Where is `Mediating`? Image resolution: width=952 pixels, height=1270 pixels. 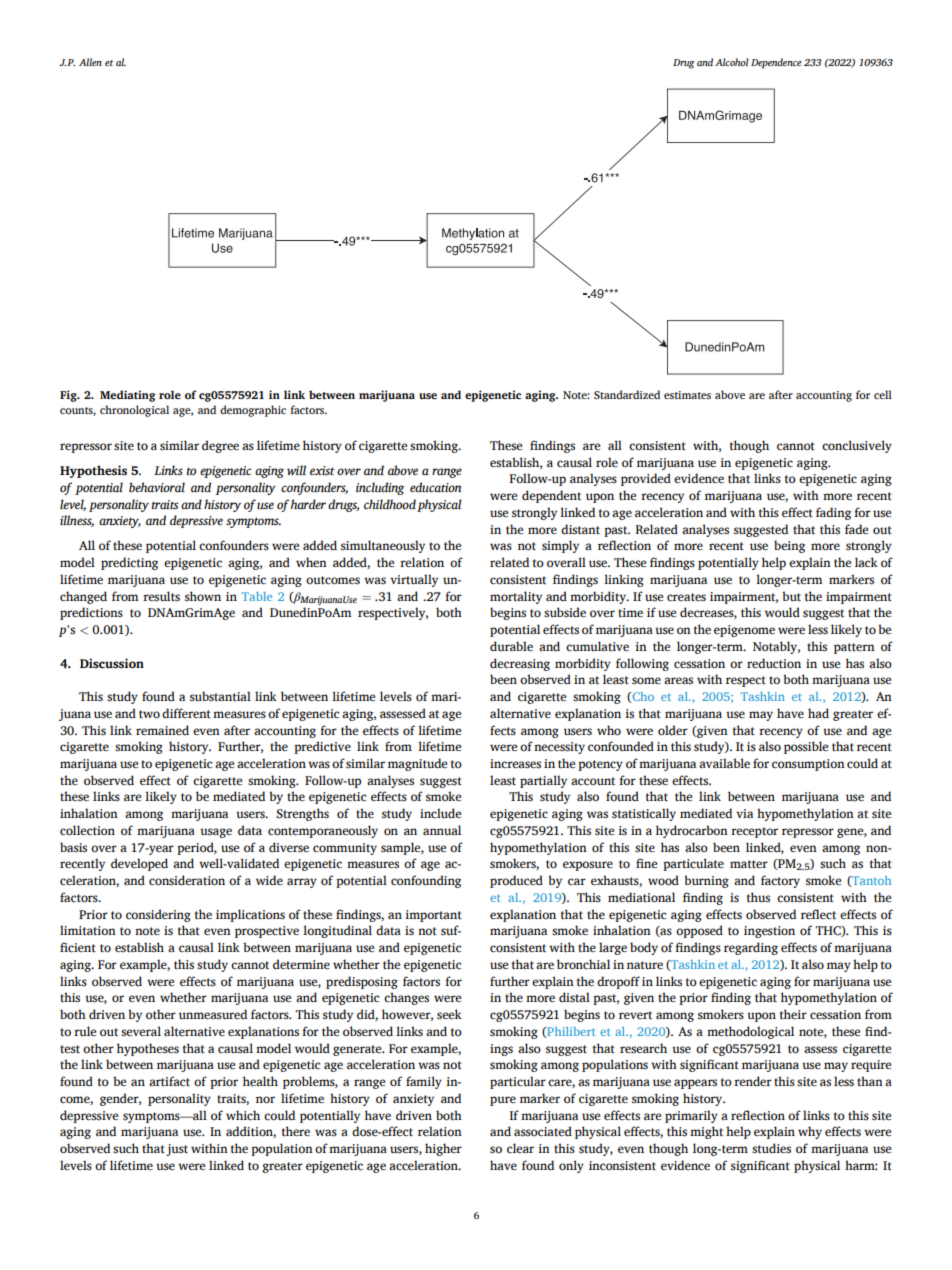
Mediating is located at coordinates (127, 396).
